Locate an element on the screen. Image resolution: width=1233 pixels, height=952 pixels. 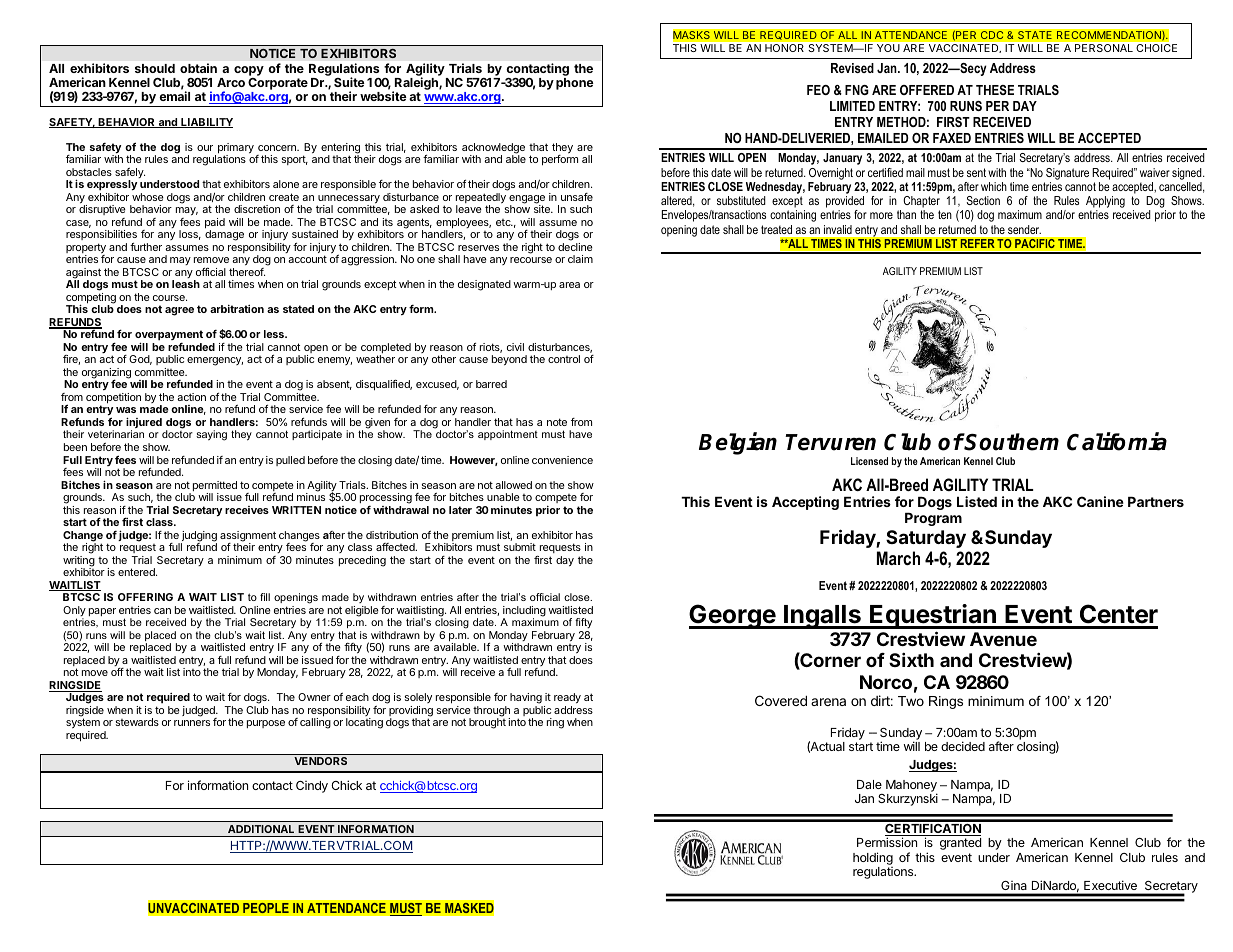
phone is located at coordinates (575, 84).
